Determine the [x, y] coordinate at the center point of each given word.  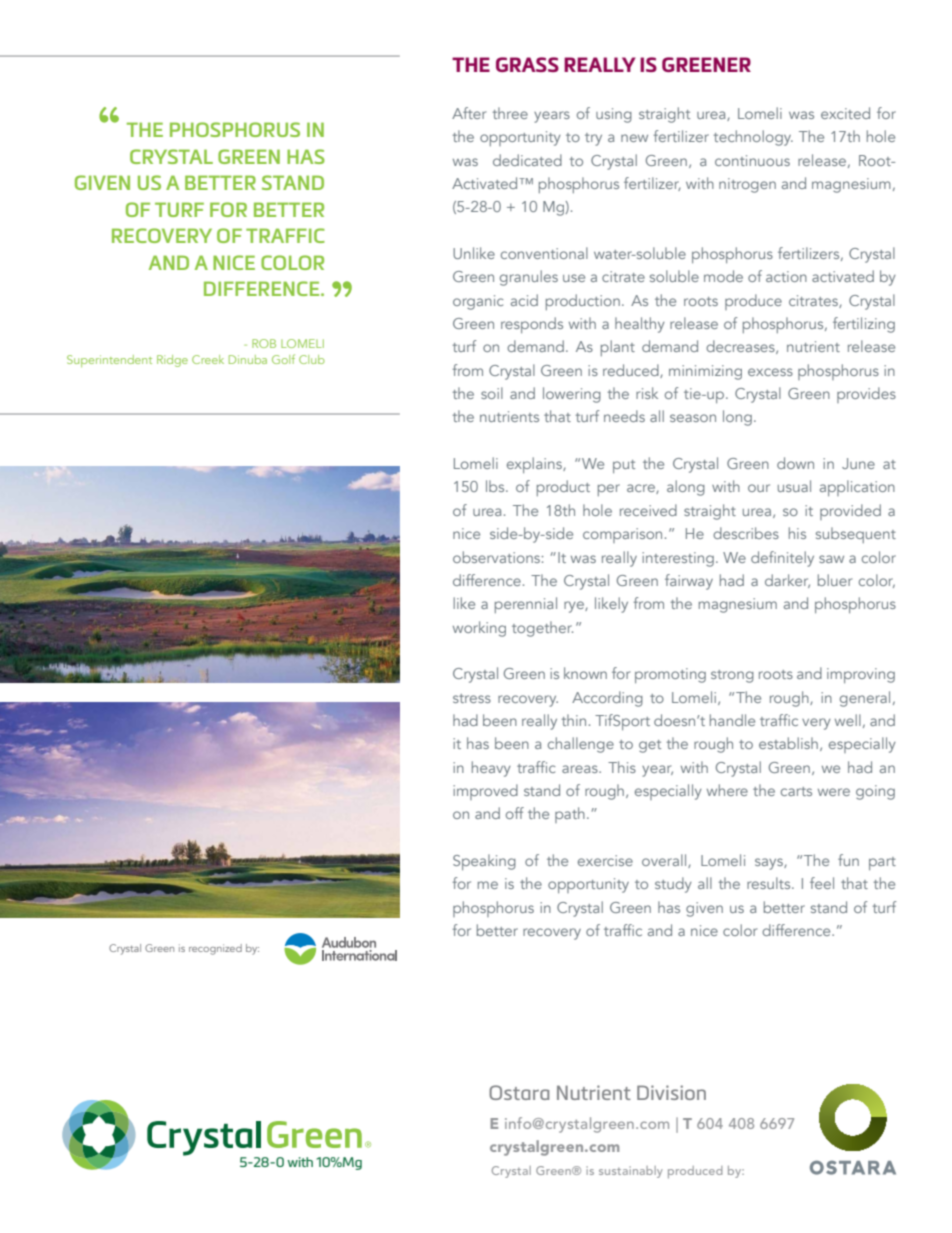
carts [796, 791]
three [510, 113]
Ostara [519, 1092]
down [795, 463]
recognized [215, 949]
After [469, 113]
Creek [208, 359]
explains [535, 465]
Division [671, 1092]
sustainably [631, 1172]
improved [485, 792]
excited [845, 113]
